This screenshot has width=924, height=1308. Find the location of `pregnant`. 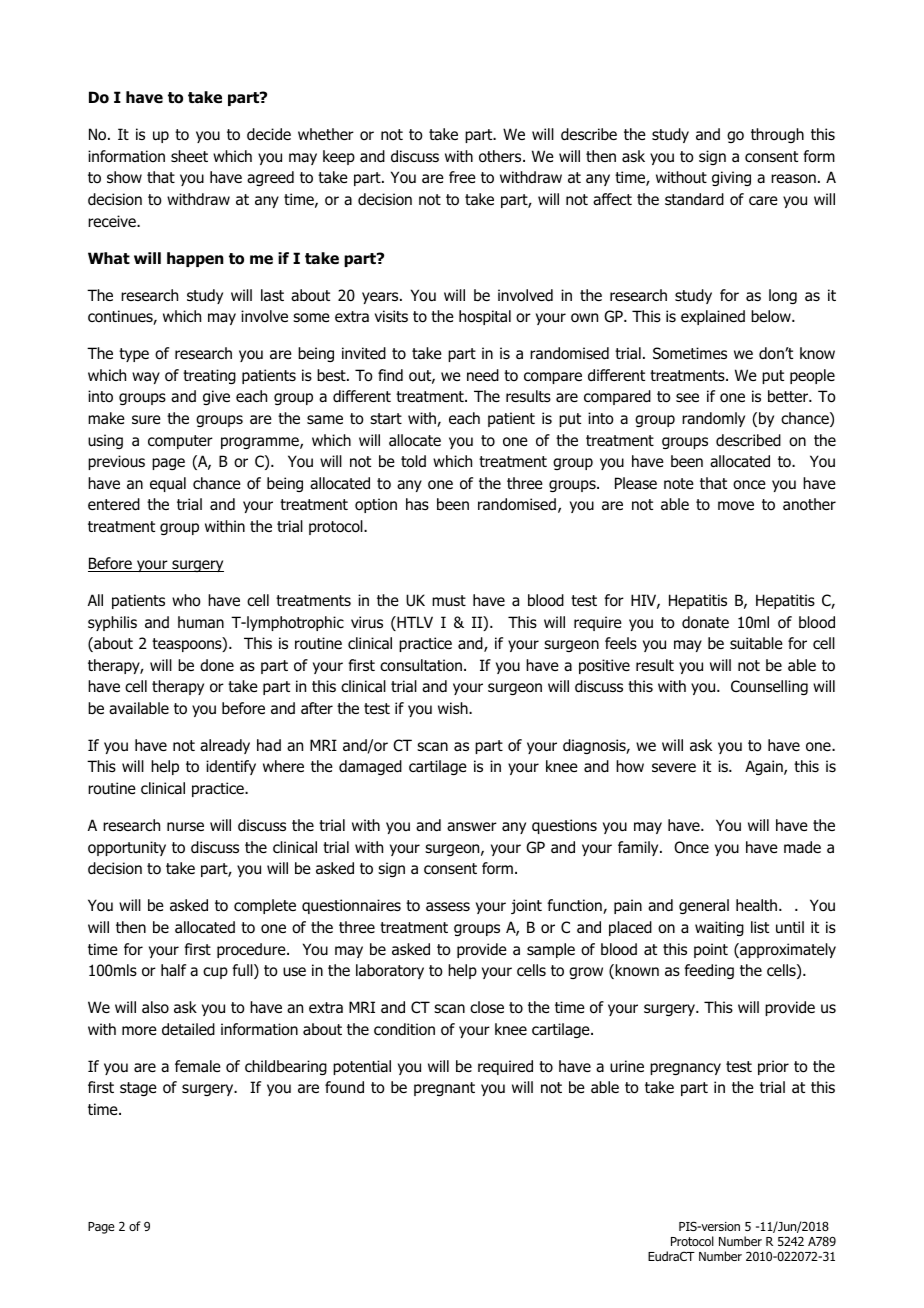

pregnant is located at coordinates (444, 1089).
